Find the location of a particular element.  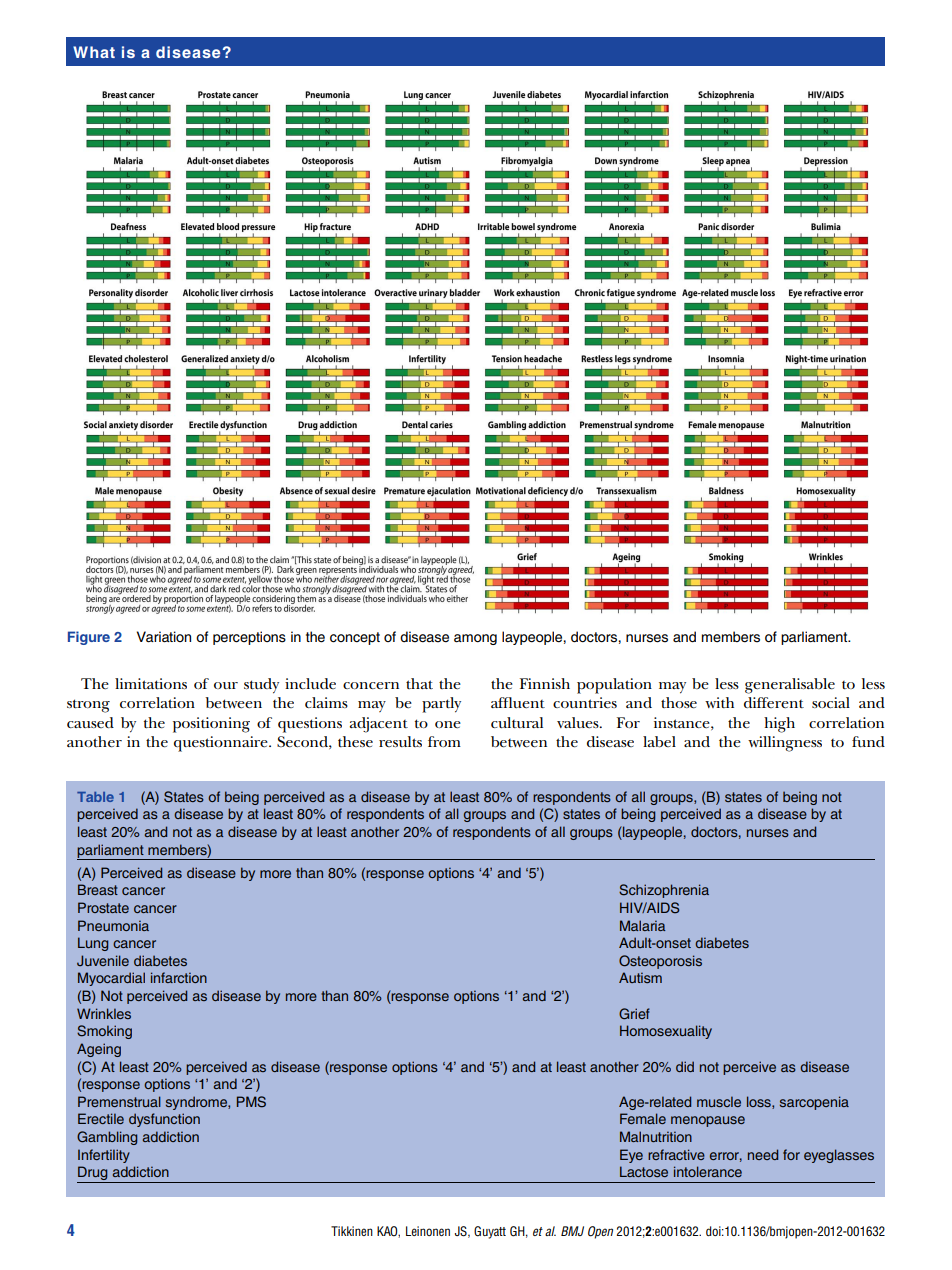

Malaria is located at coordinates (643, 925).
